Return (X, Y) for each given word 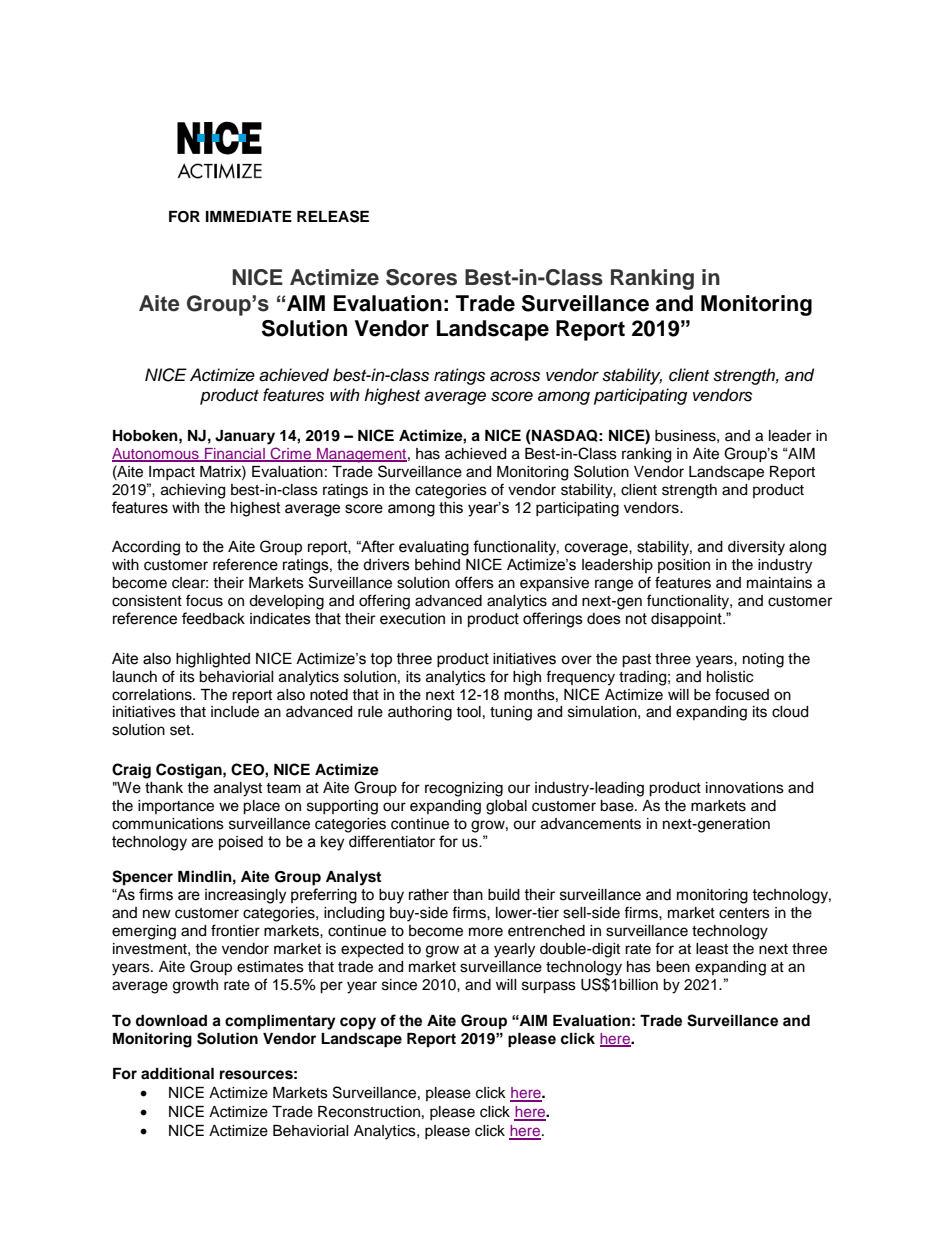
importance (176, 807)
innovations (745, 788)
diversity (756, 548)
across (515, 376)
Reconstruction (369, 1112)
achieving (193, 491)
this (451, 508)
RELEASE (333, 216)
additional (177, 1073)
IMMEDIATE (249, 216)
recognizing (464, 789)
